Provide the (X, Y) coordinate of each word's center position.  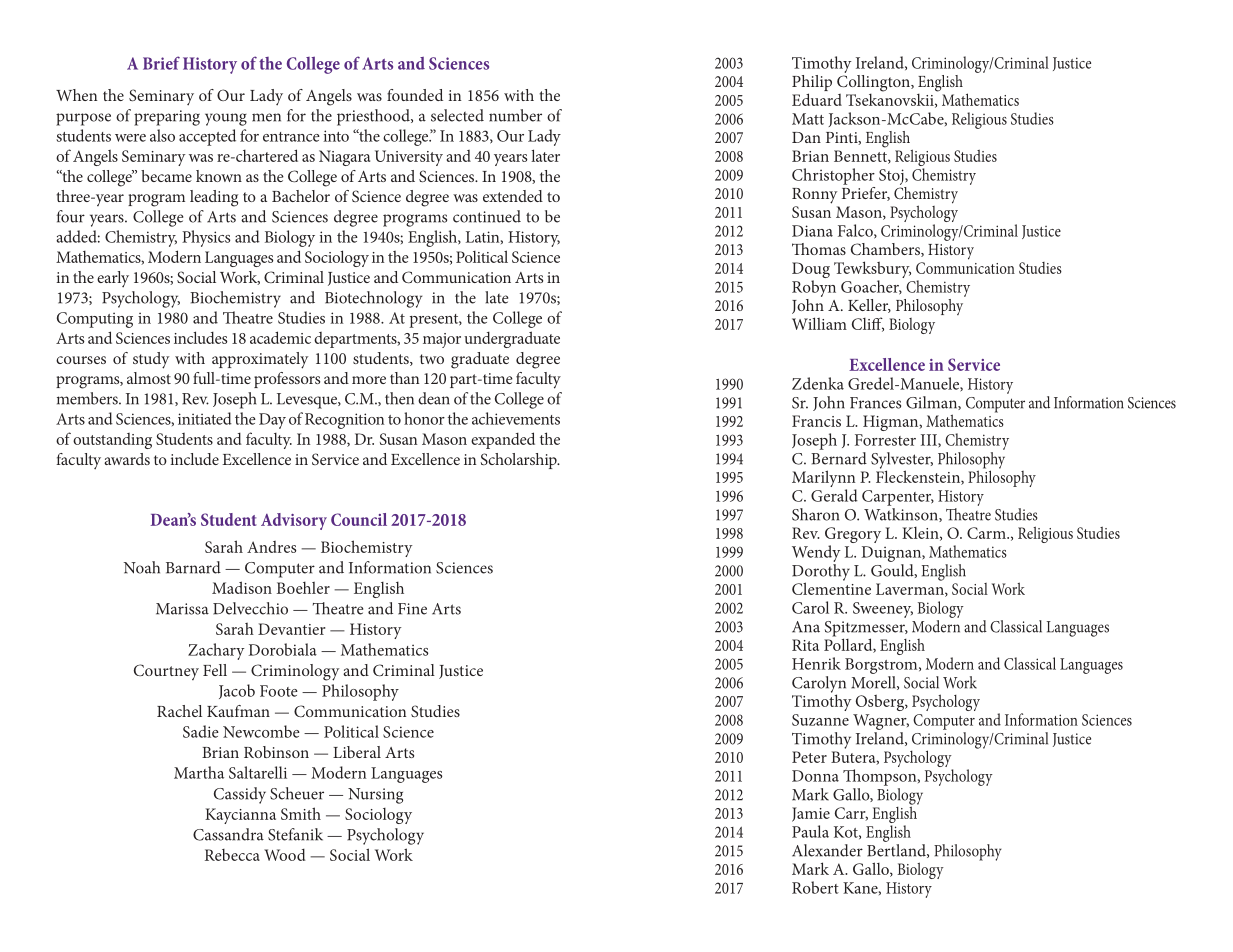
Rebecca (232, 855)
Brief (161, 63)
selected (457, 115)
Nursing (375, 796)
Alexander (827, 850)
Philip (812, 84)
